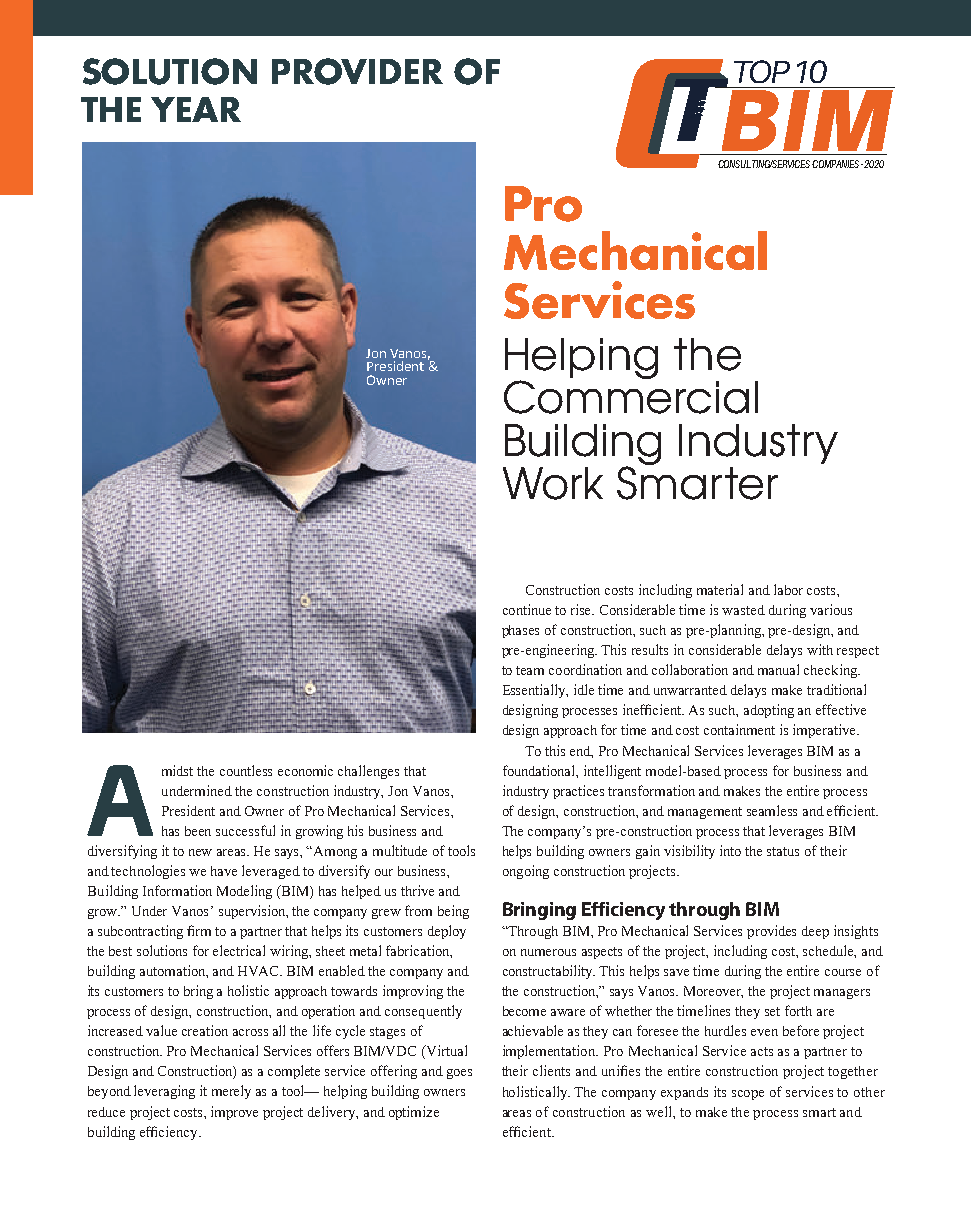  What do you see at coordinates (459, 1074) in the page?
I see `goes` at bounding box center [459, 1074].
